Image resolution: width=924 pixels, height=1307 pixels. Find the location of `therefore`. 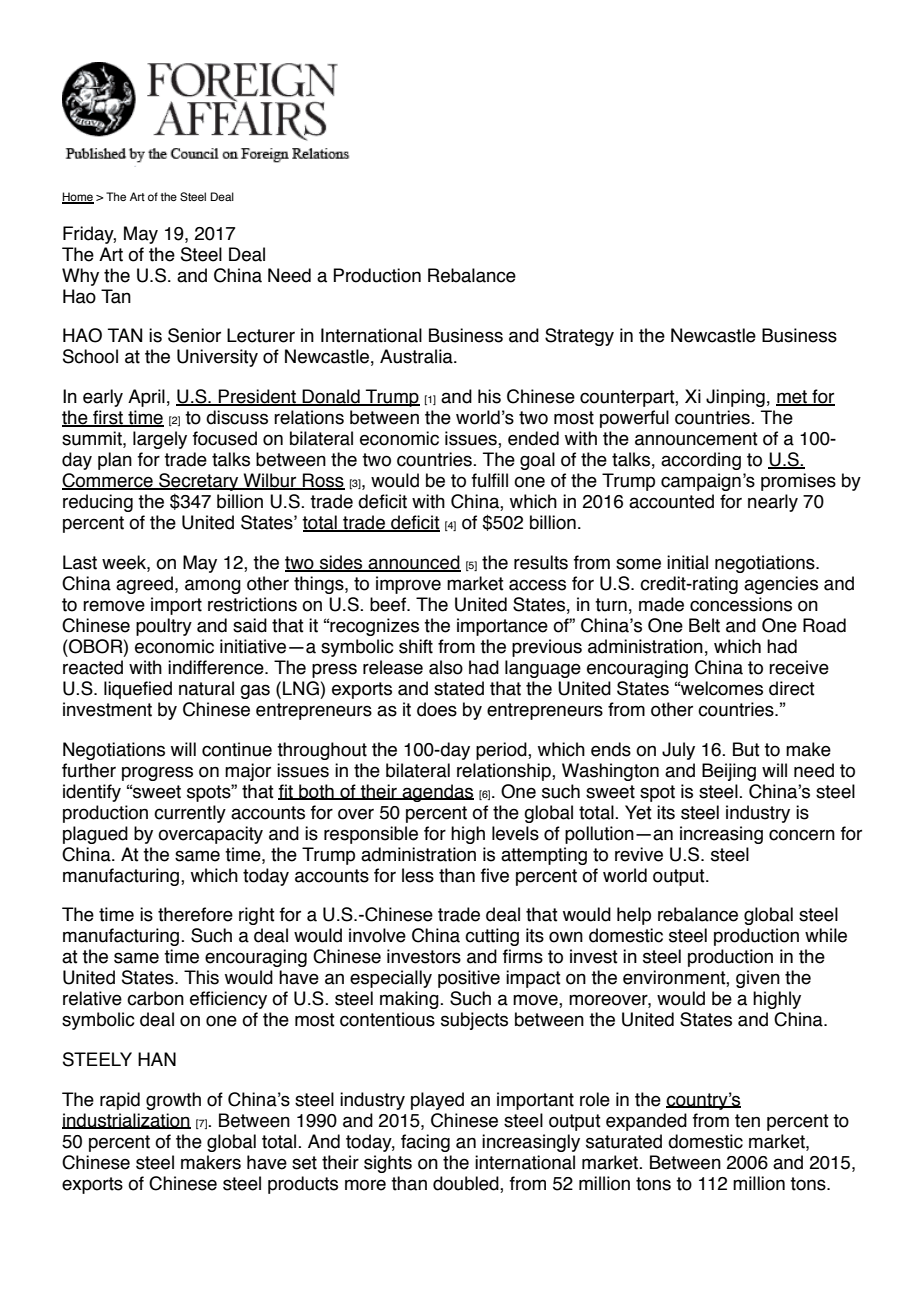

therefore is located at coordinates (195, 914).
